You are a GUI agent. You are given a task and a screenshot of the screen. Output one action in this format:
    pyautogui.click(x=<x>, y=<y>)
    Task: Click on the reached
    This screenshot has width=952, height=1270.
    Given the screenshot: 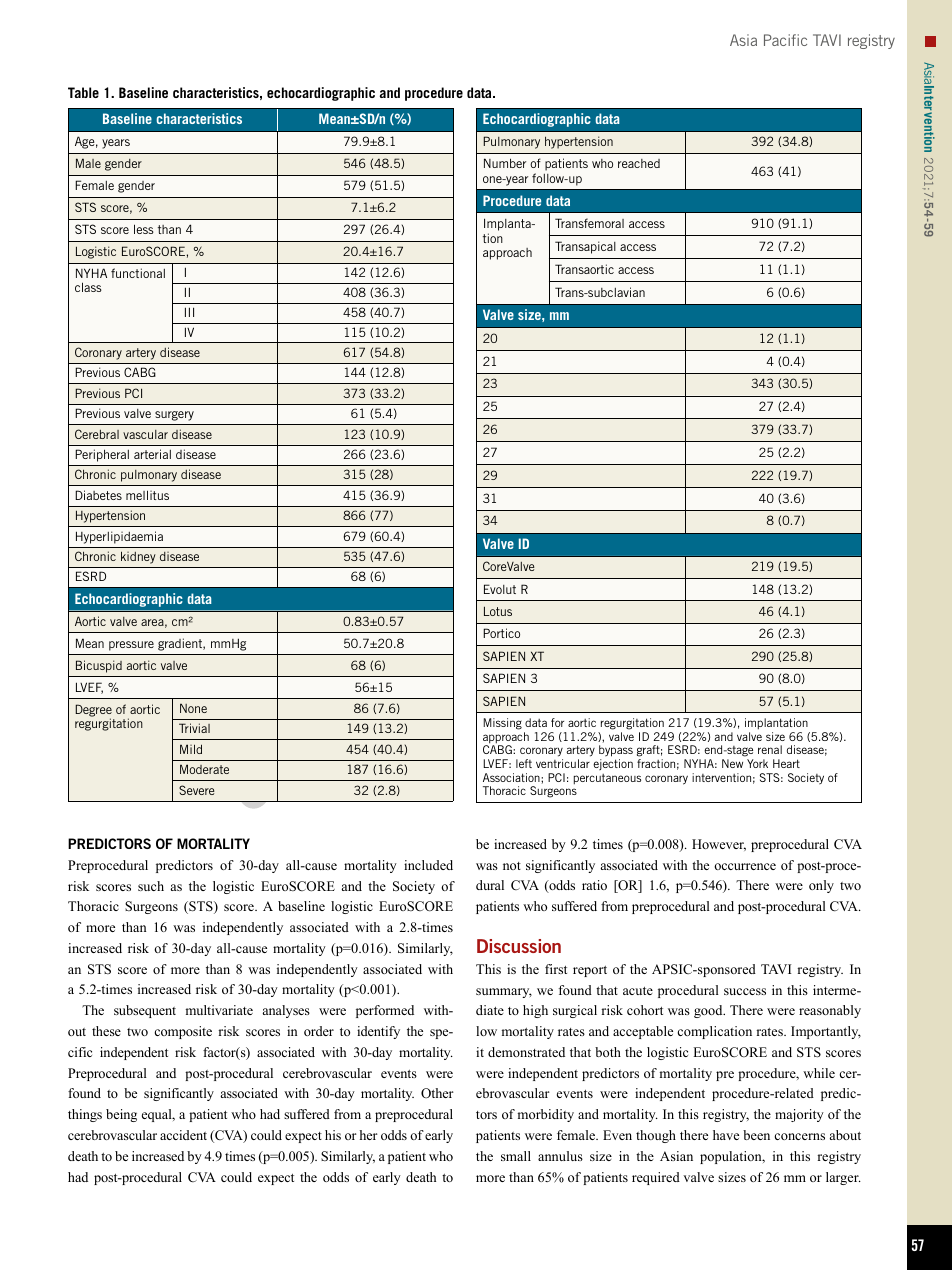 What is the action you would take?
    pyautogui.click(x=639, y=163)
